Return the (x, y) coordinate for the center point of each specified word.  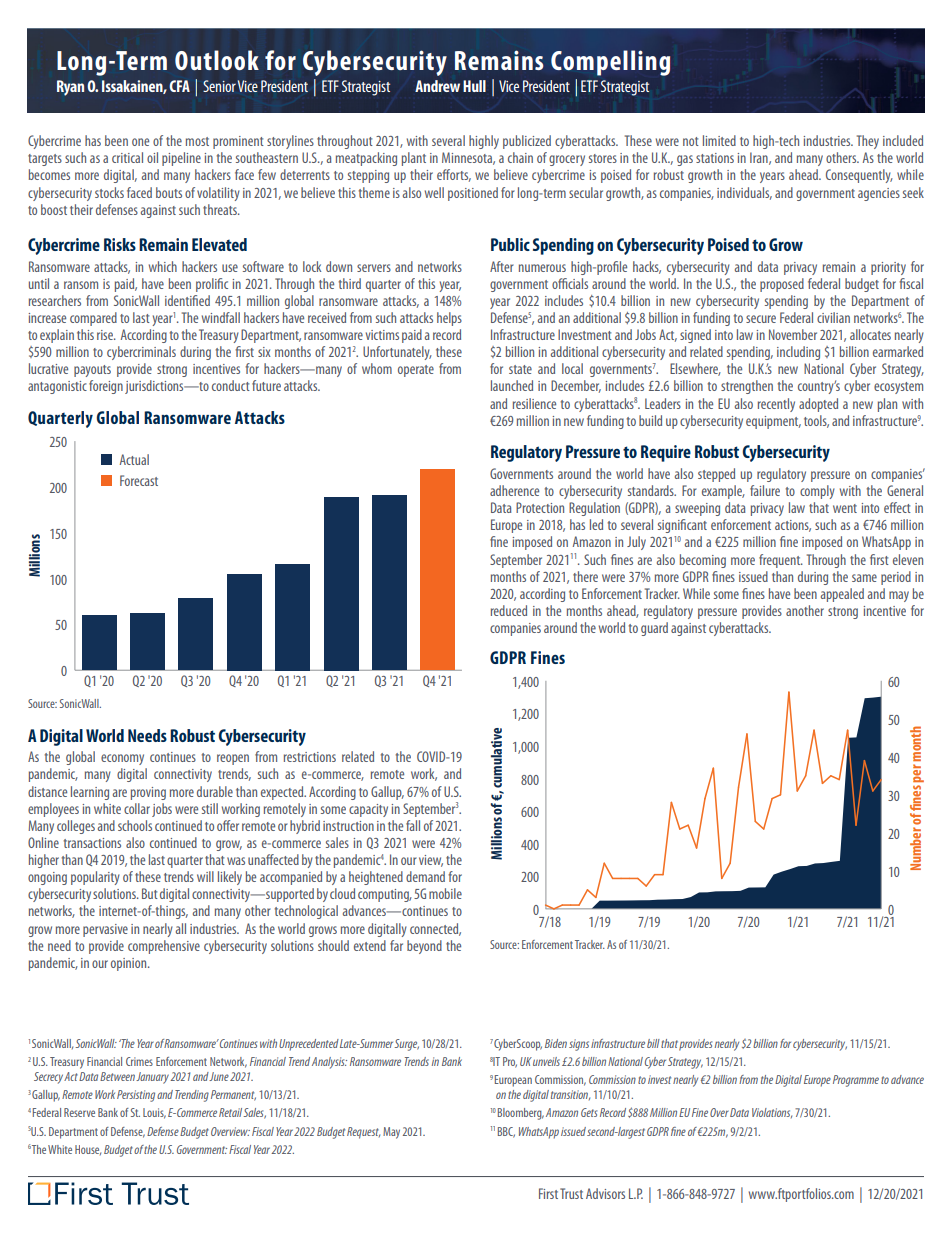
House (88, 1150)
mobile (445, 893)
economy (122, 759)
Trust (571, 1193)
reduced (509, 610)
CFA (179, 86)
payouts (92, 371)
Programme (856, 1081)
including (798, 353)
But (150, 893)
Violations (772, 1113)
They (868, 142)
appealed (842, 595)
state (520, 369)
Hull (474, 86)
